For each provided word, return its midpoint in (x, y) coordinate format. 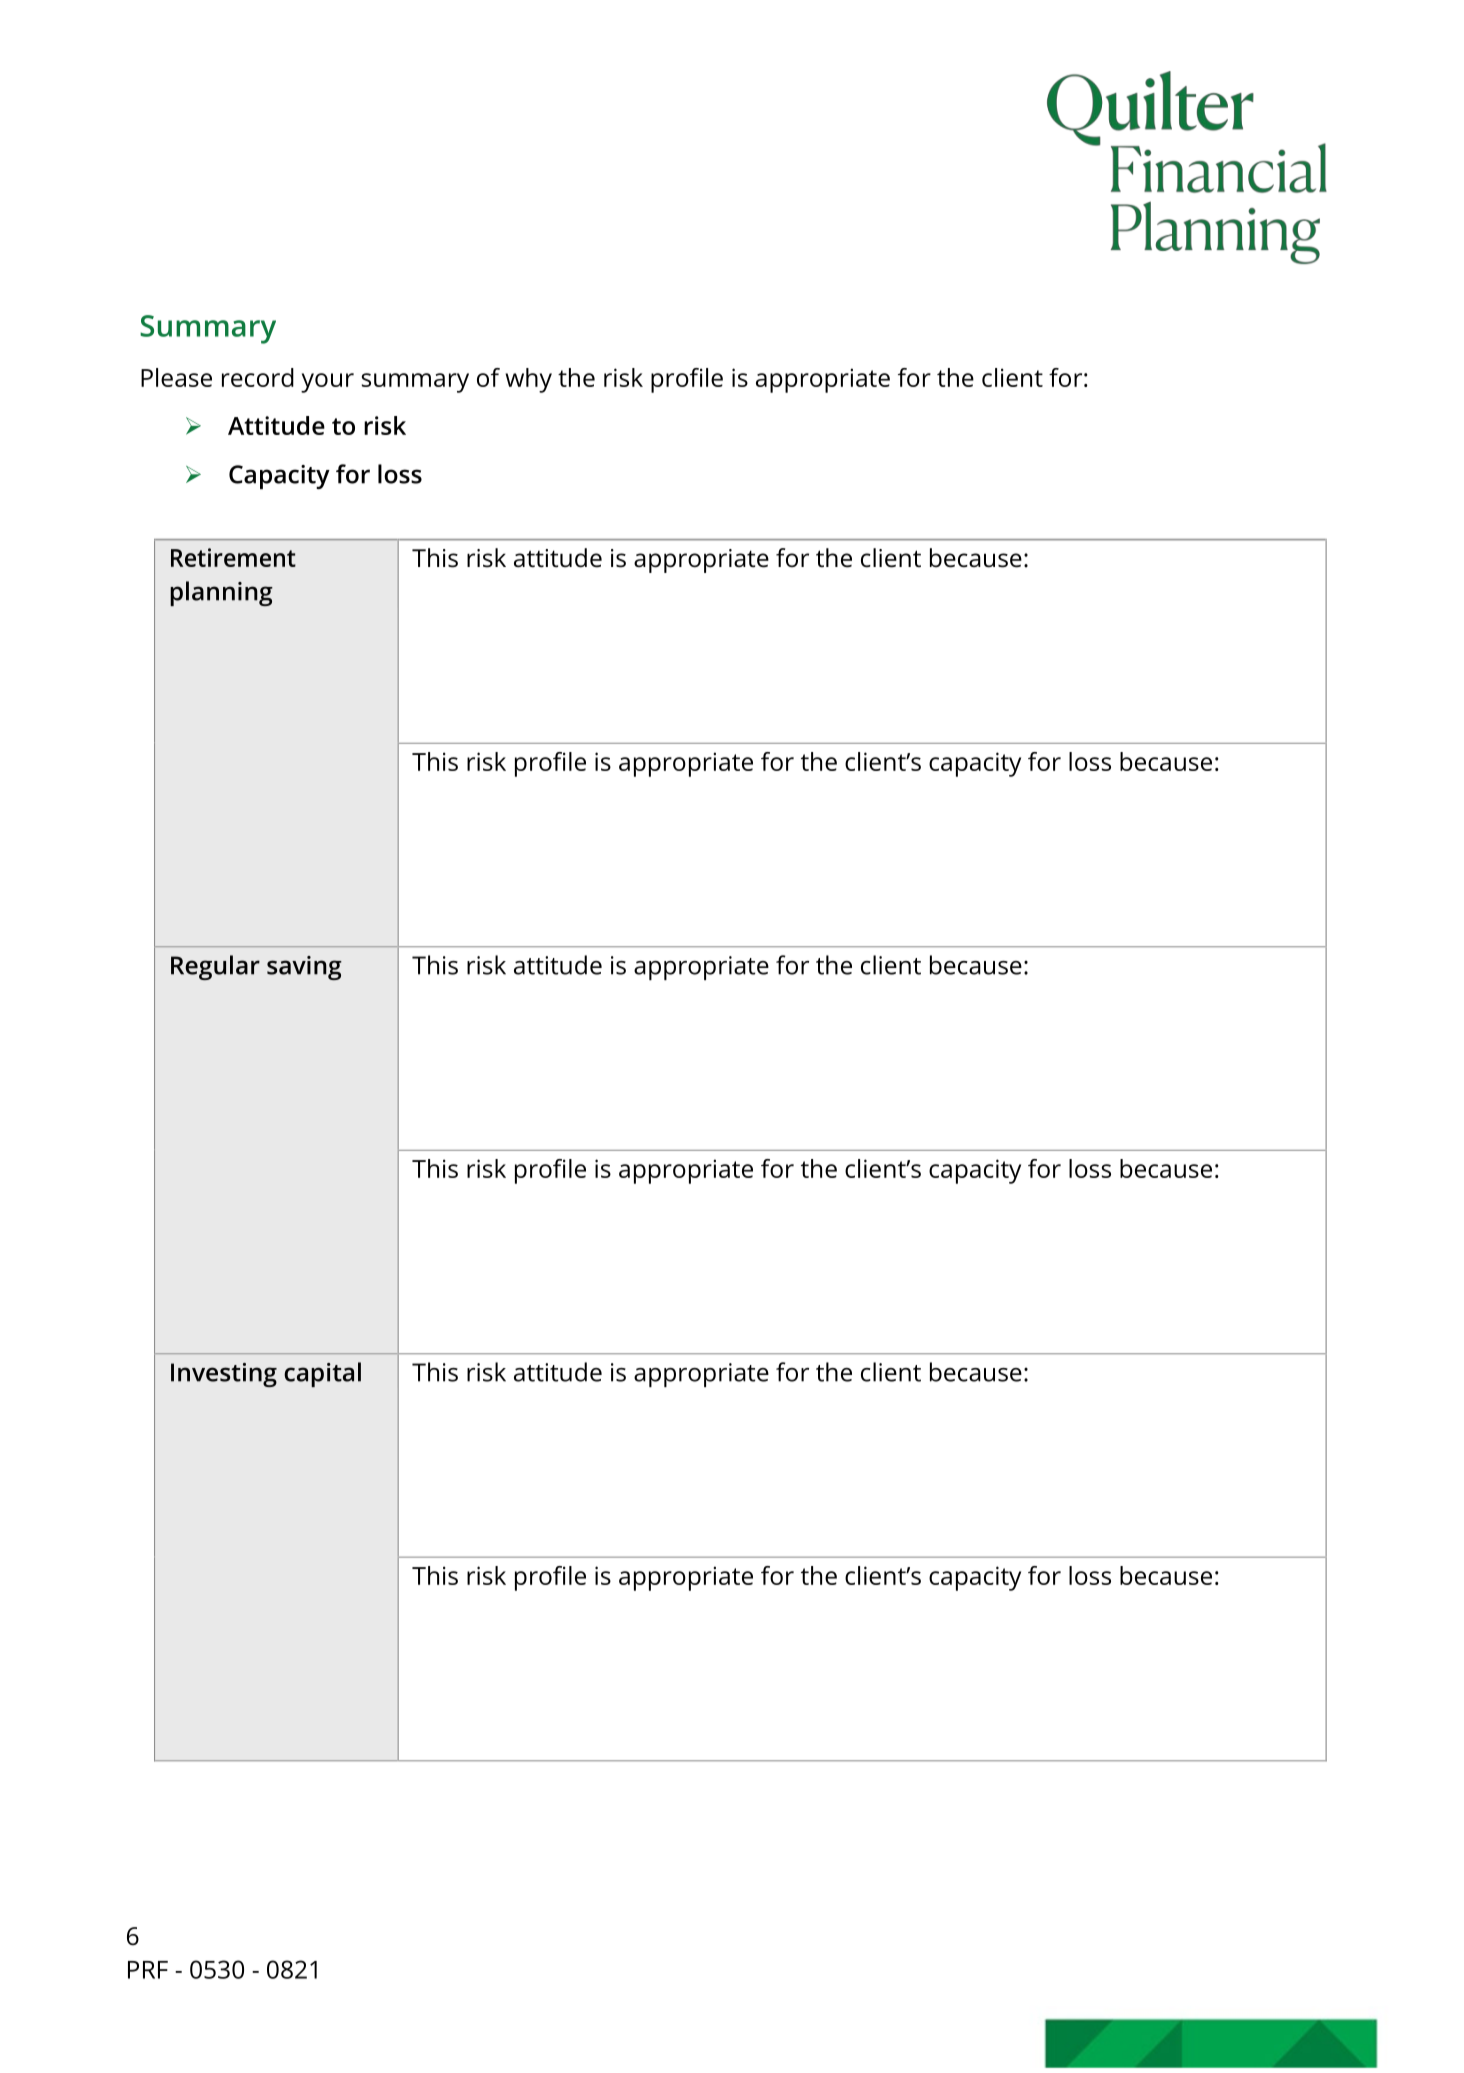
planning (221, 593)
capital (322, 1374)
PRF (148, 1970)
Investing (224, 1375)
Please (176, 377)
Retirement (233, 557)
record (258, 377)
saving (304, 968)
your (327, 383)
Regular (215, 967)
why (528, 380)
